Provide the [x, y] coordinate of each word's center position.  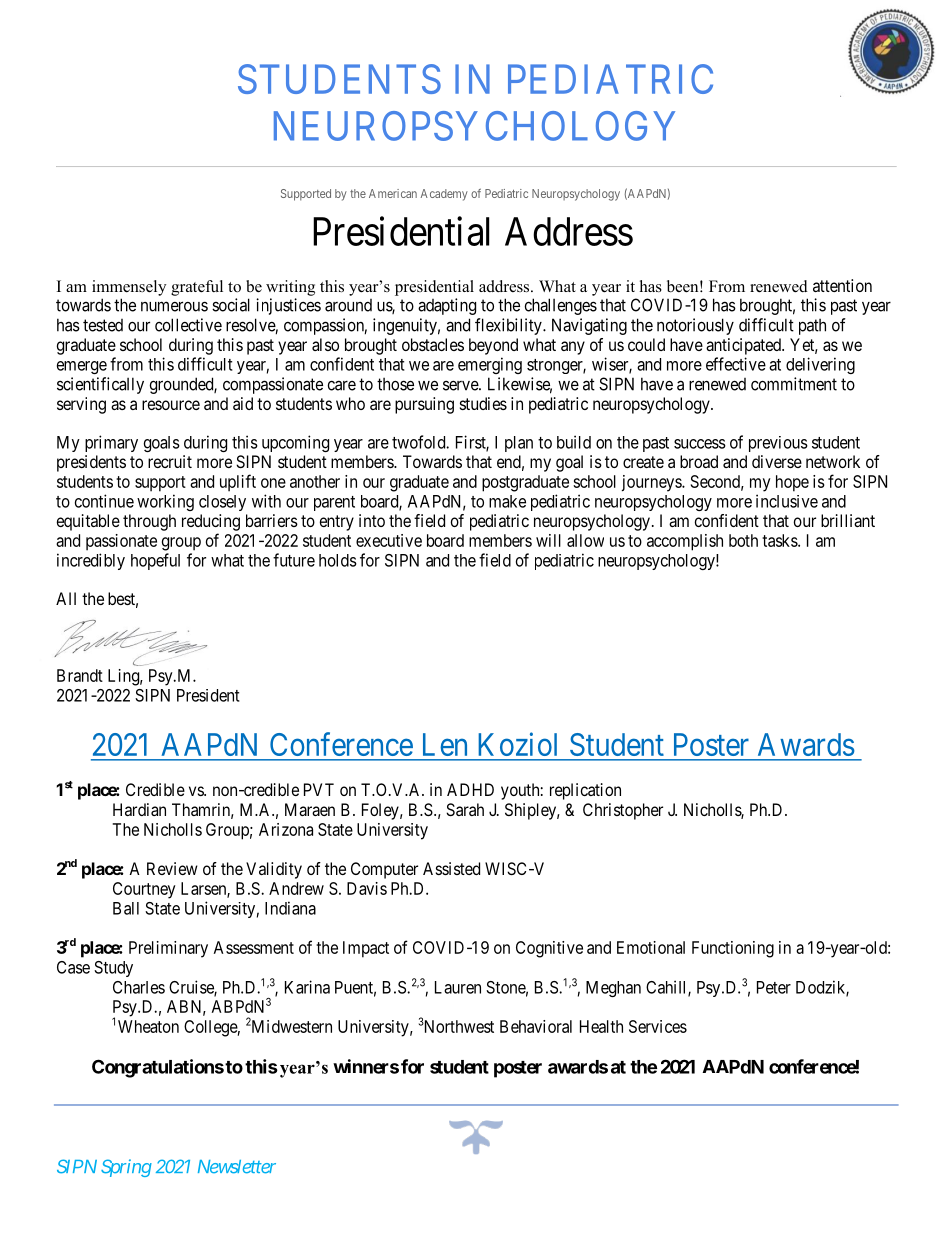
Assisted [451, 868]
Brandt [80, 675]
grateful [197, 288]
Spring [126, 1168]
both [743, 540]
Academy [444, 195]
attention [842, 285]
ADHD [470, 789]
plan [519, 444]
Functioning [733, 949]
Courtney [144, 890]
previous [778, 444]
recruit [170, 461]
